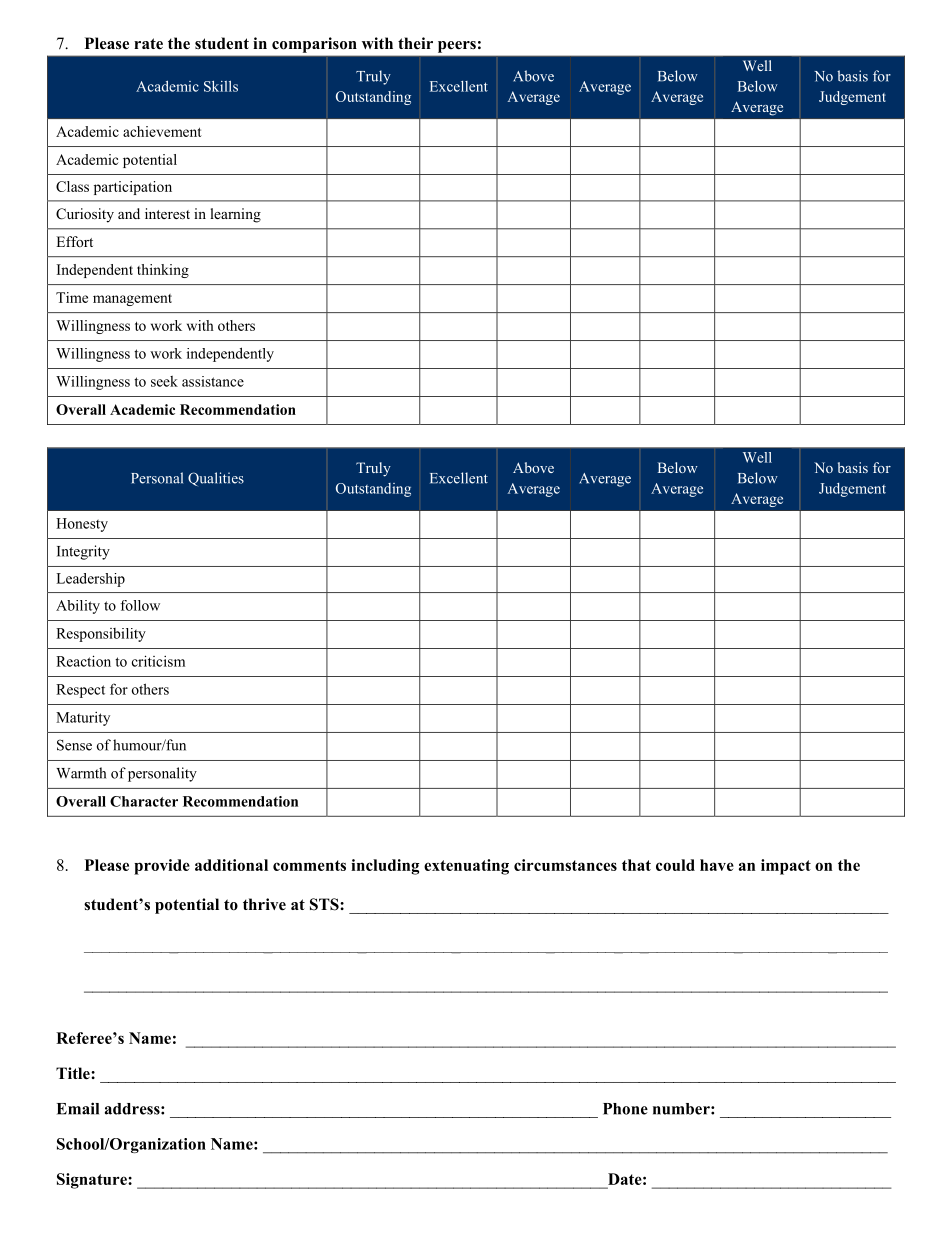 Image resolution: width=952 pixels, height=1233 pixels. I want to click on extenuating, so click(466, 867).
